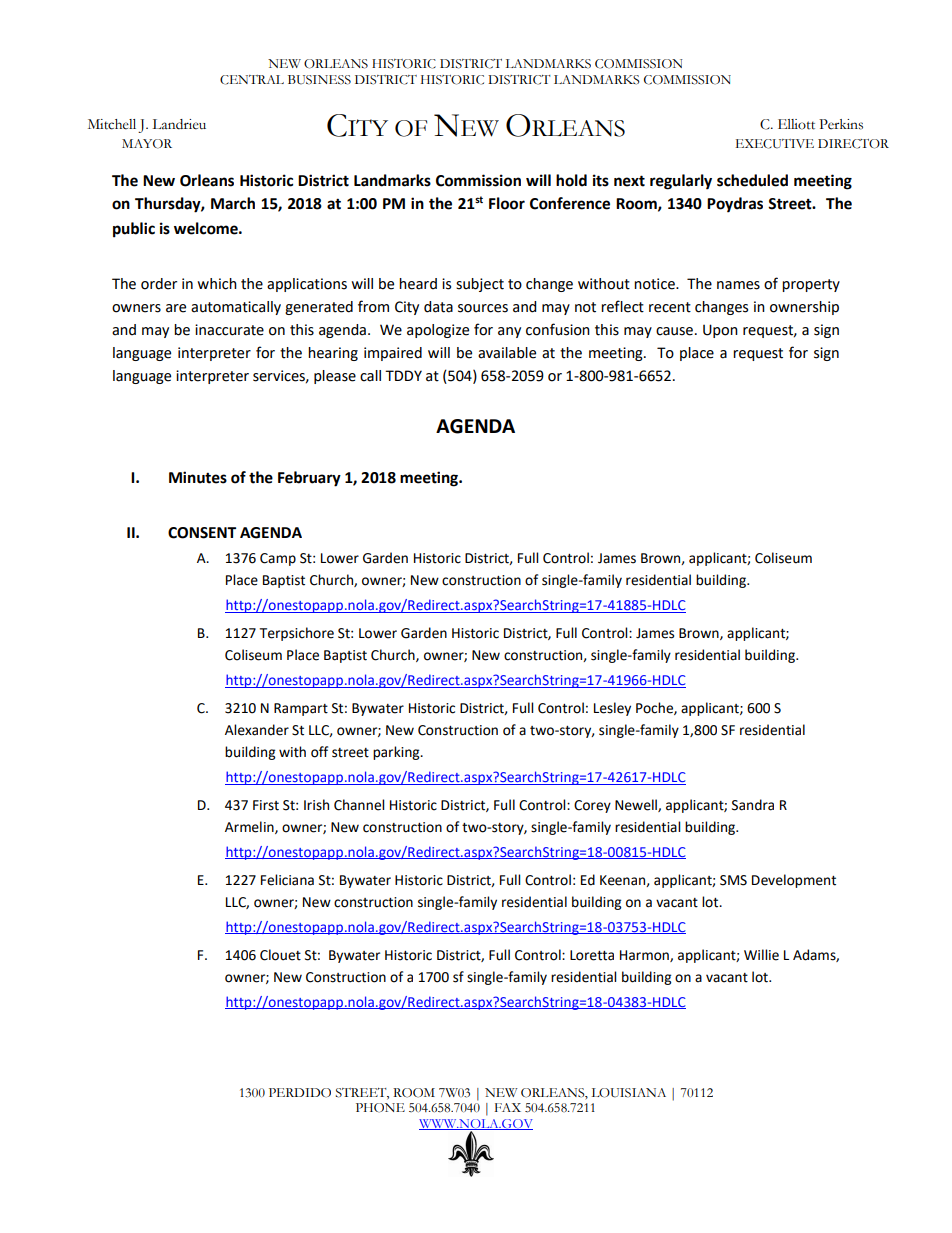 Image resolution: width=952 pixels, height=1233 pixels. Describe the element at coordinates (612, 709) in the image. I see `Lesley` at that location.
